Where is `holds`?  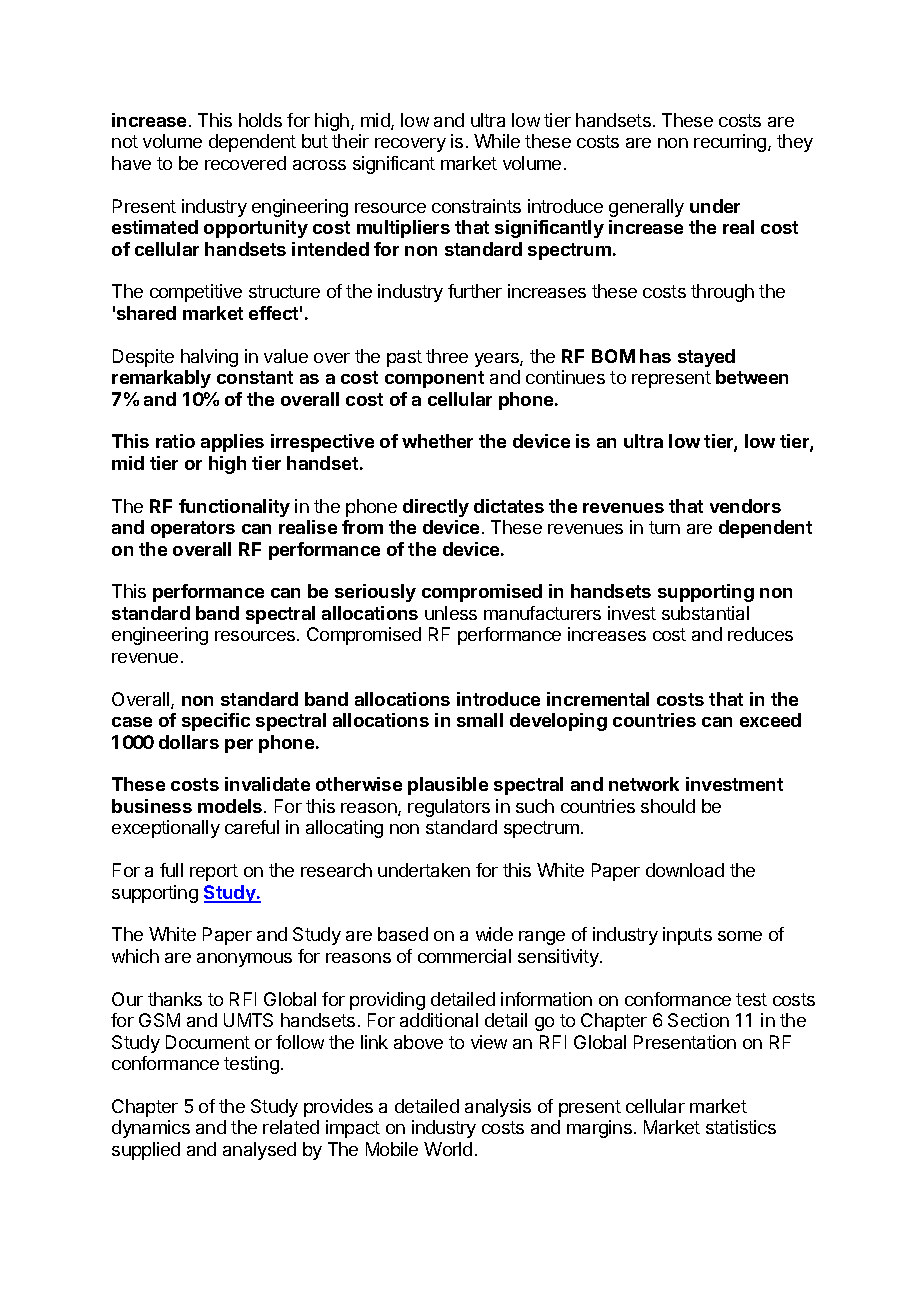
holds is located at coordinates (260, 120).
